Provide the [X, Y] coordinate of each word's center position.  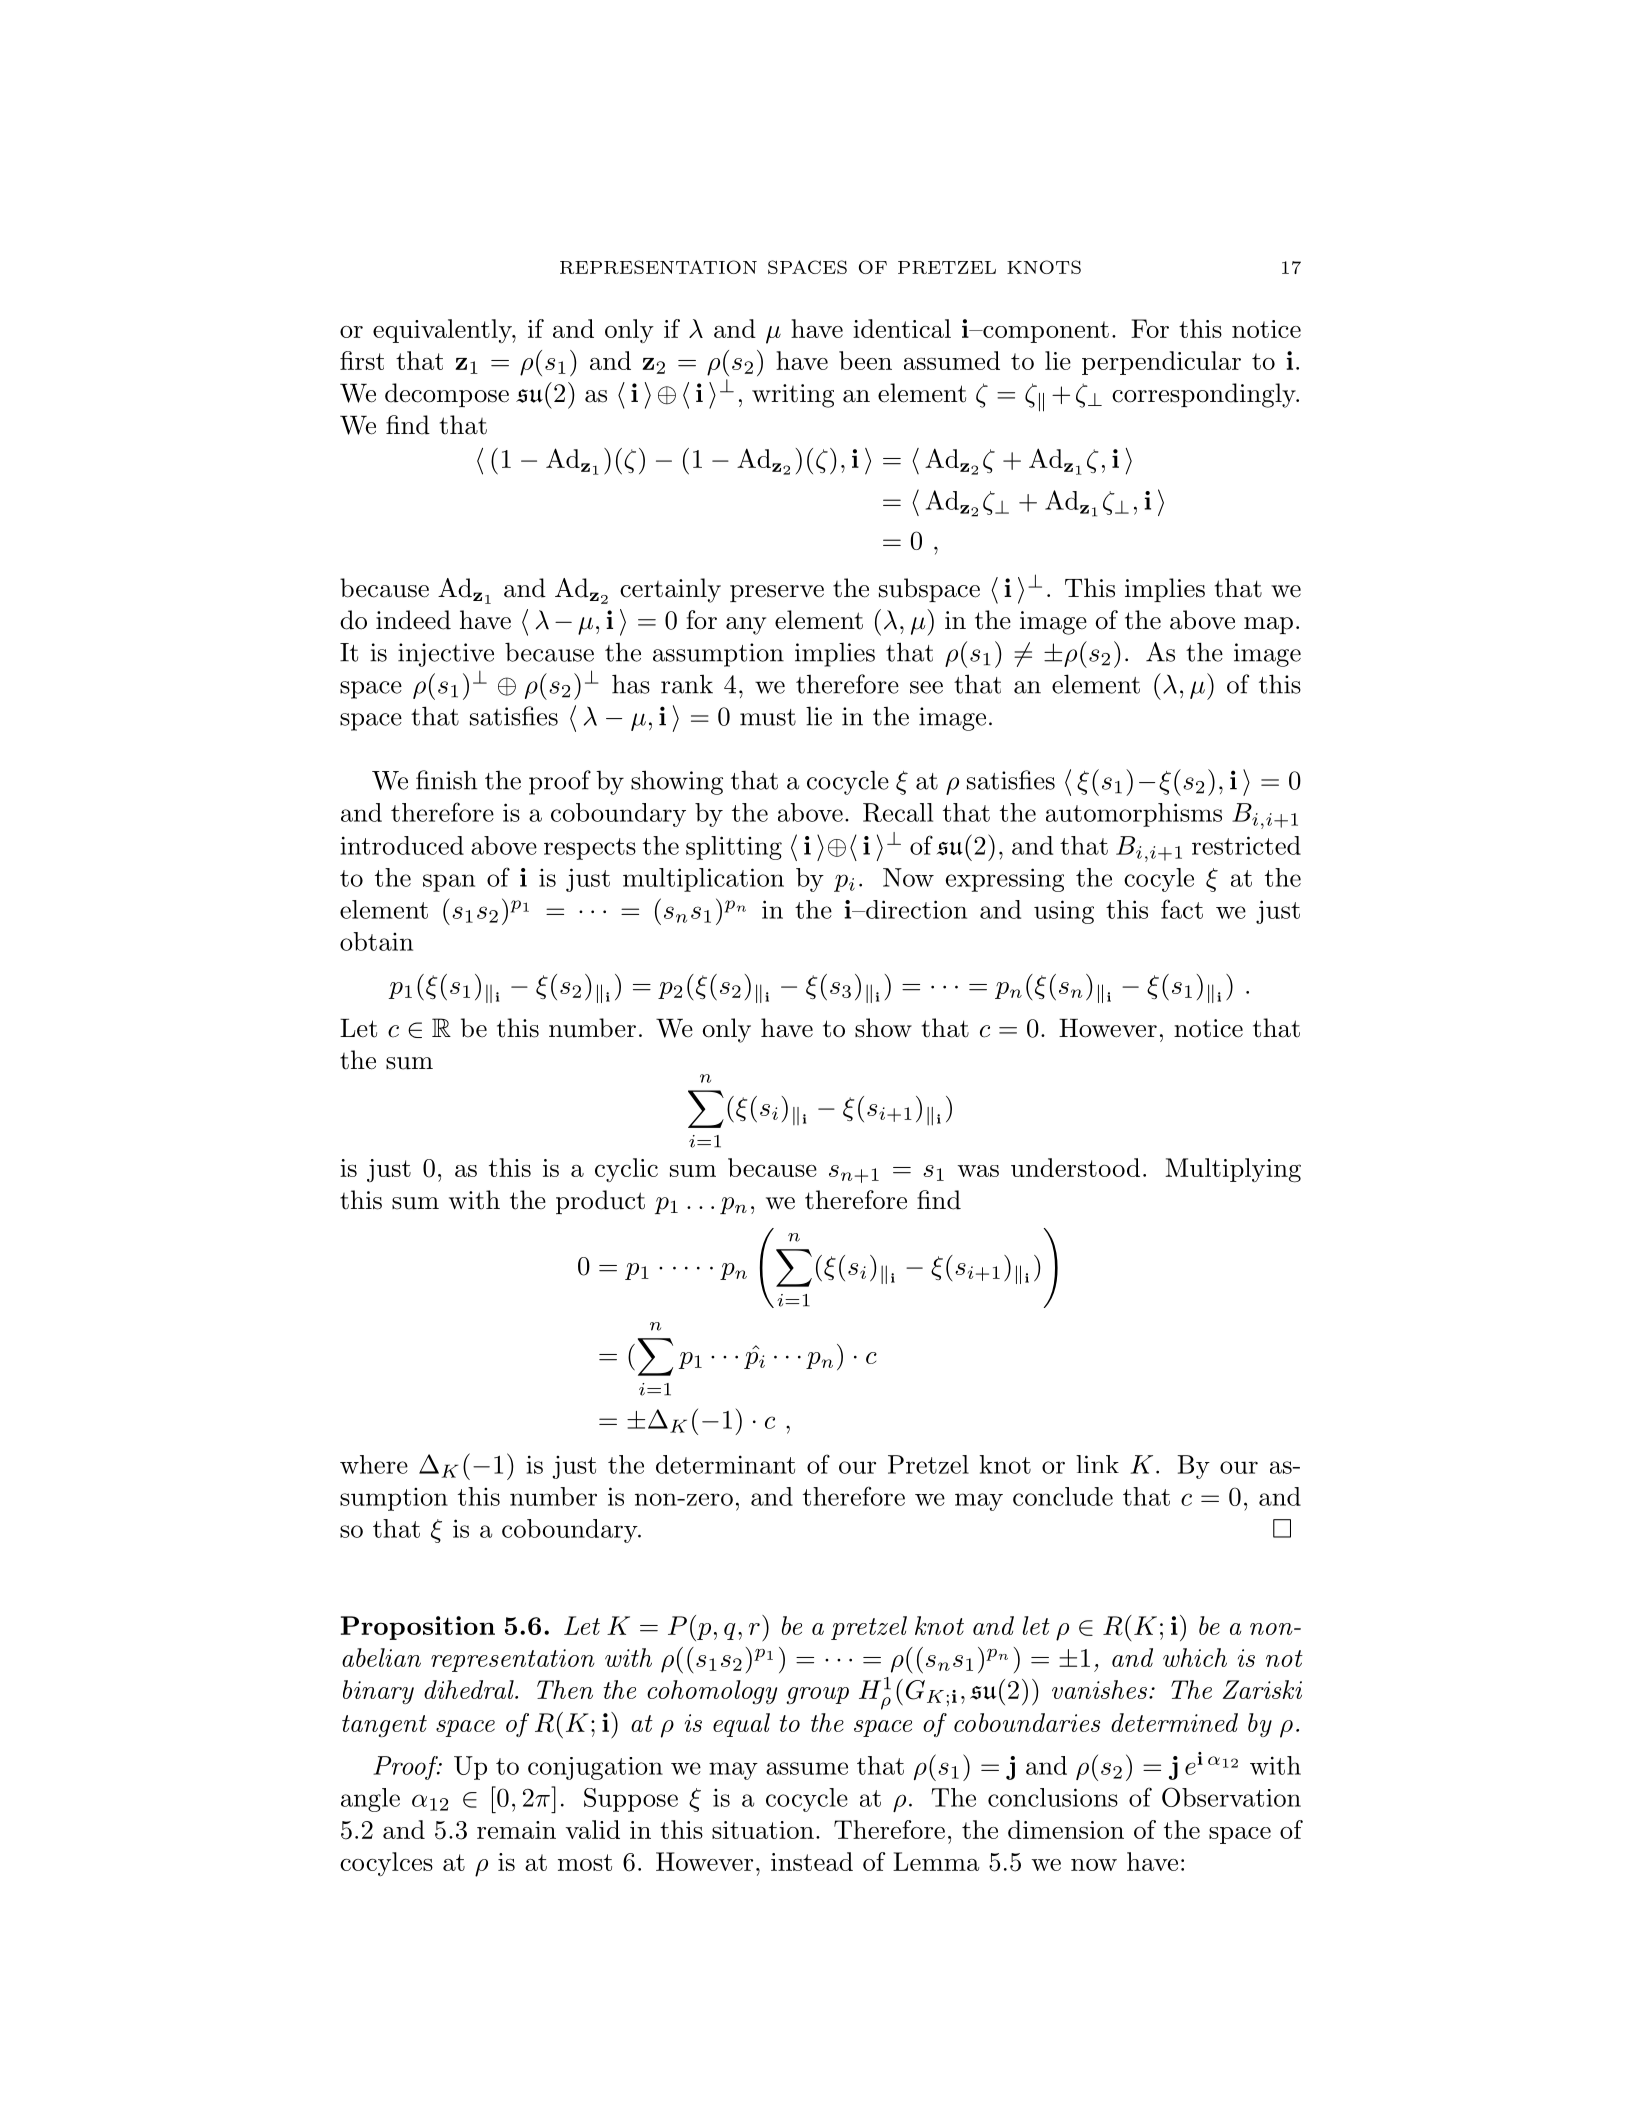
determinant [725, 1464]
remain [516, 1830]
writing [793, 396]
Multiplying [1233, 1170]
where [374, 1464]
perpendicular [1161, 363]
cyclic [626, 1170]
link [1097, 1464]
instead [812, 1861]
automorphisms [1134, 815]
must [768, 717]
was [978, 1171]
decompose [447, 395]
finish [446, 780]
